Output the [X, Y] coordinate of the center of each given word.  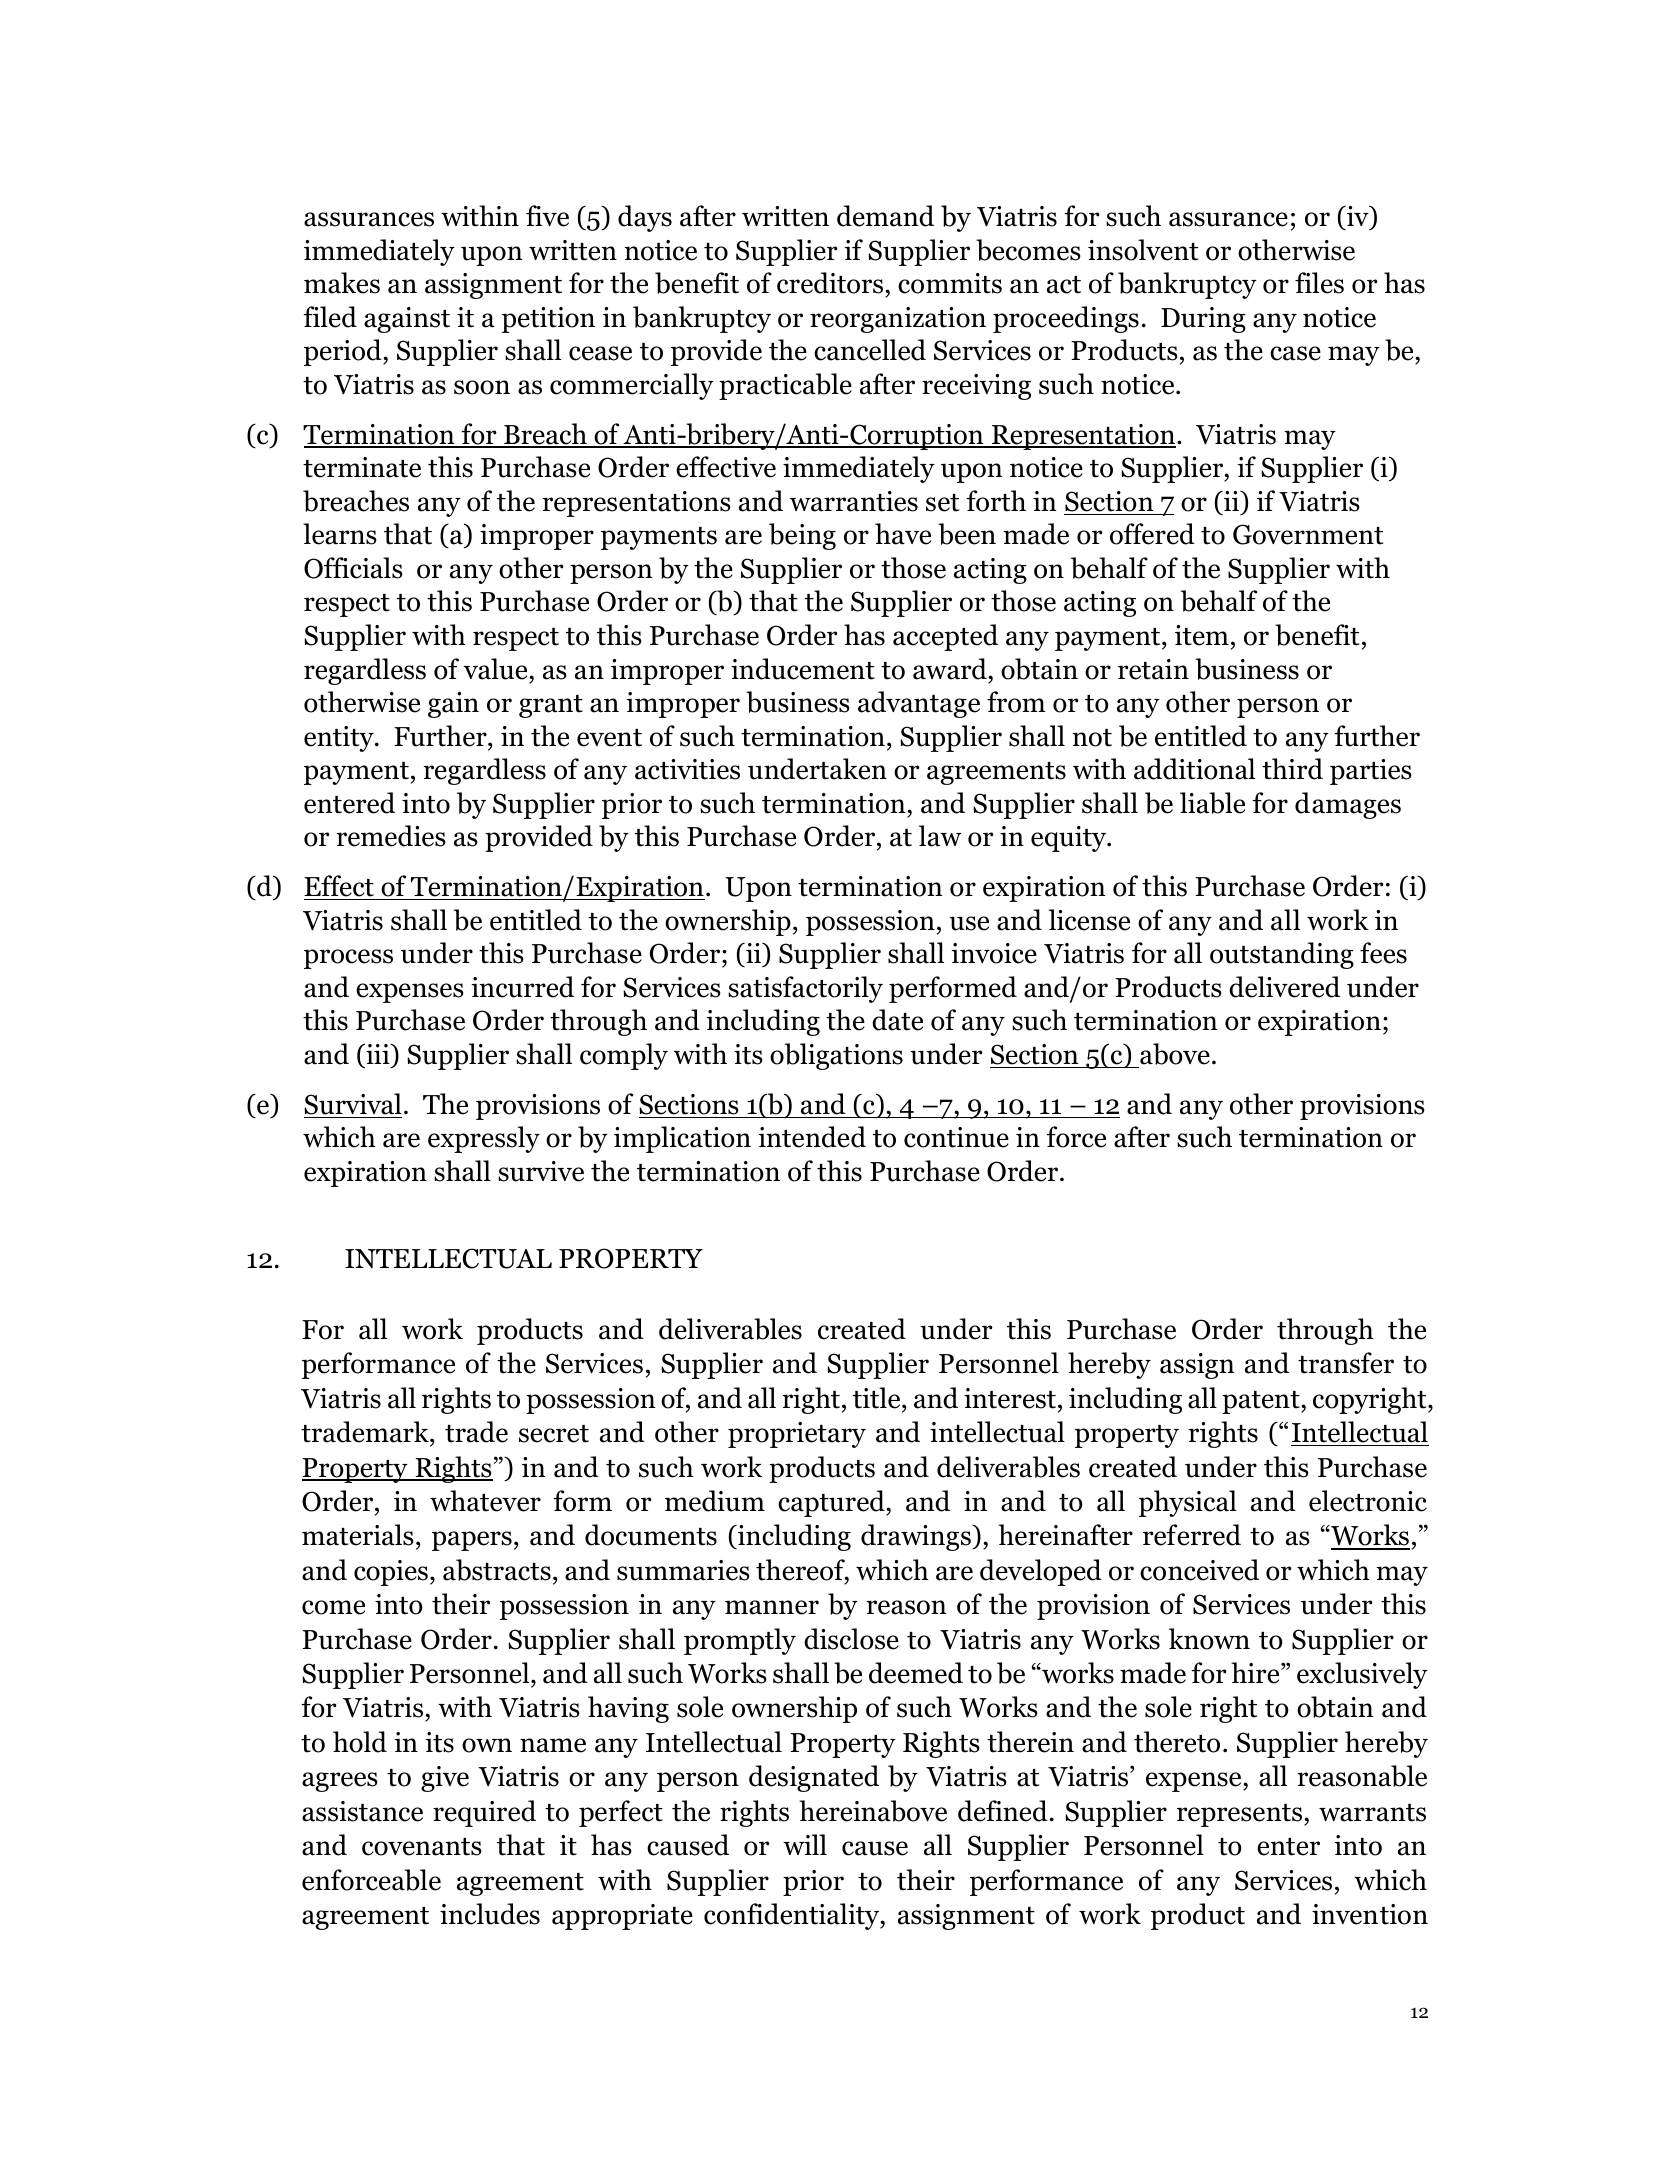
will [805, 1844]
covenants [422, 1847]
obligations [836, 1056]
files [1319, 283]
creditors [831, 284]
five [547, 216]
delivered [1284, 987]
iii [378, 1053]
